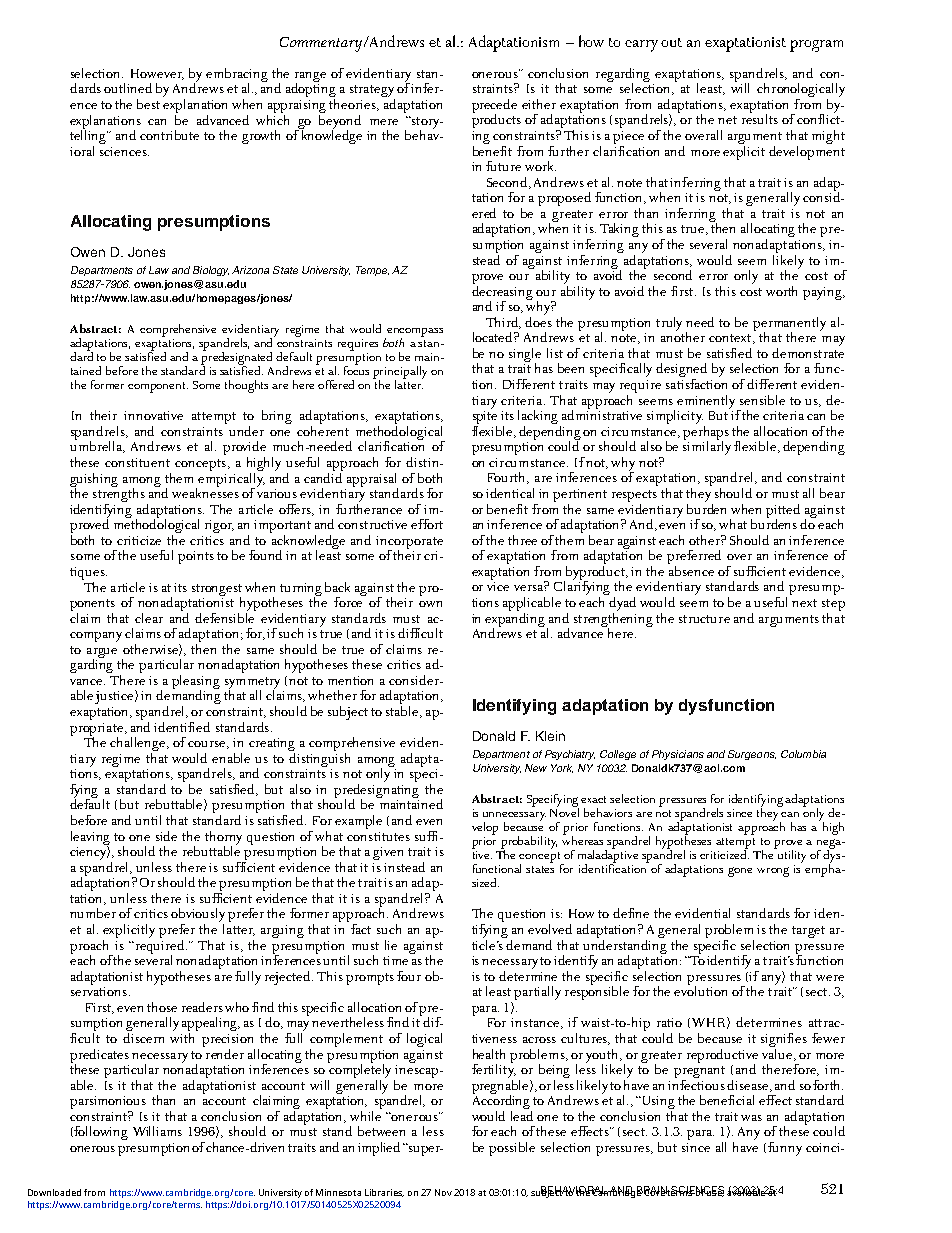  I want to click on best, so click(148, 104).
